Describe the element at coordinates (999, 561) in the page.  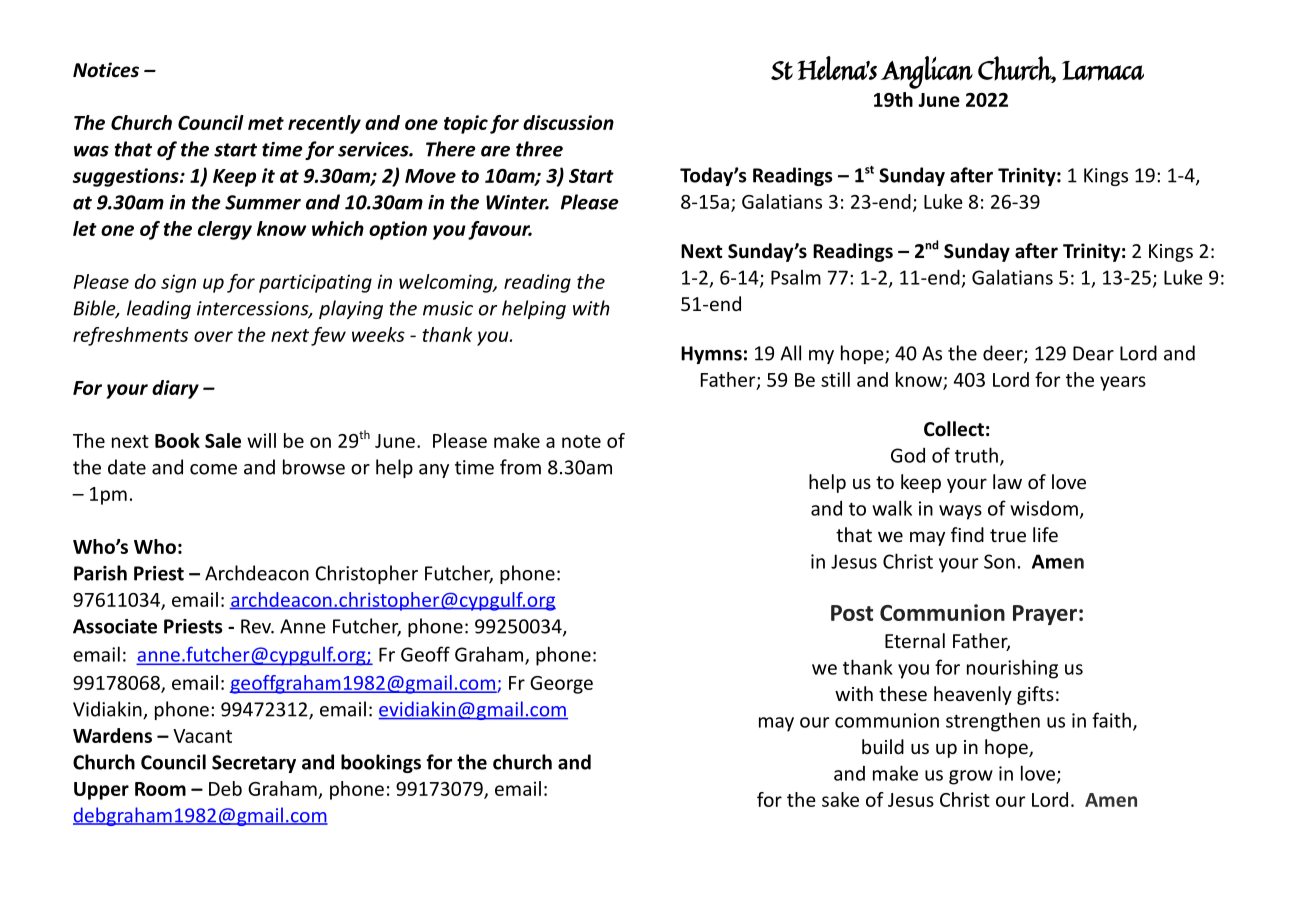
I see `Son` at that location.
